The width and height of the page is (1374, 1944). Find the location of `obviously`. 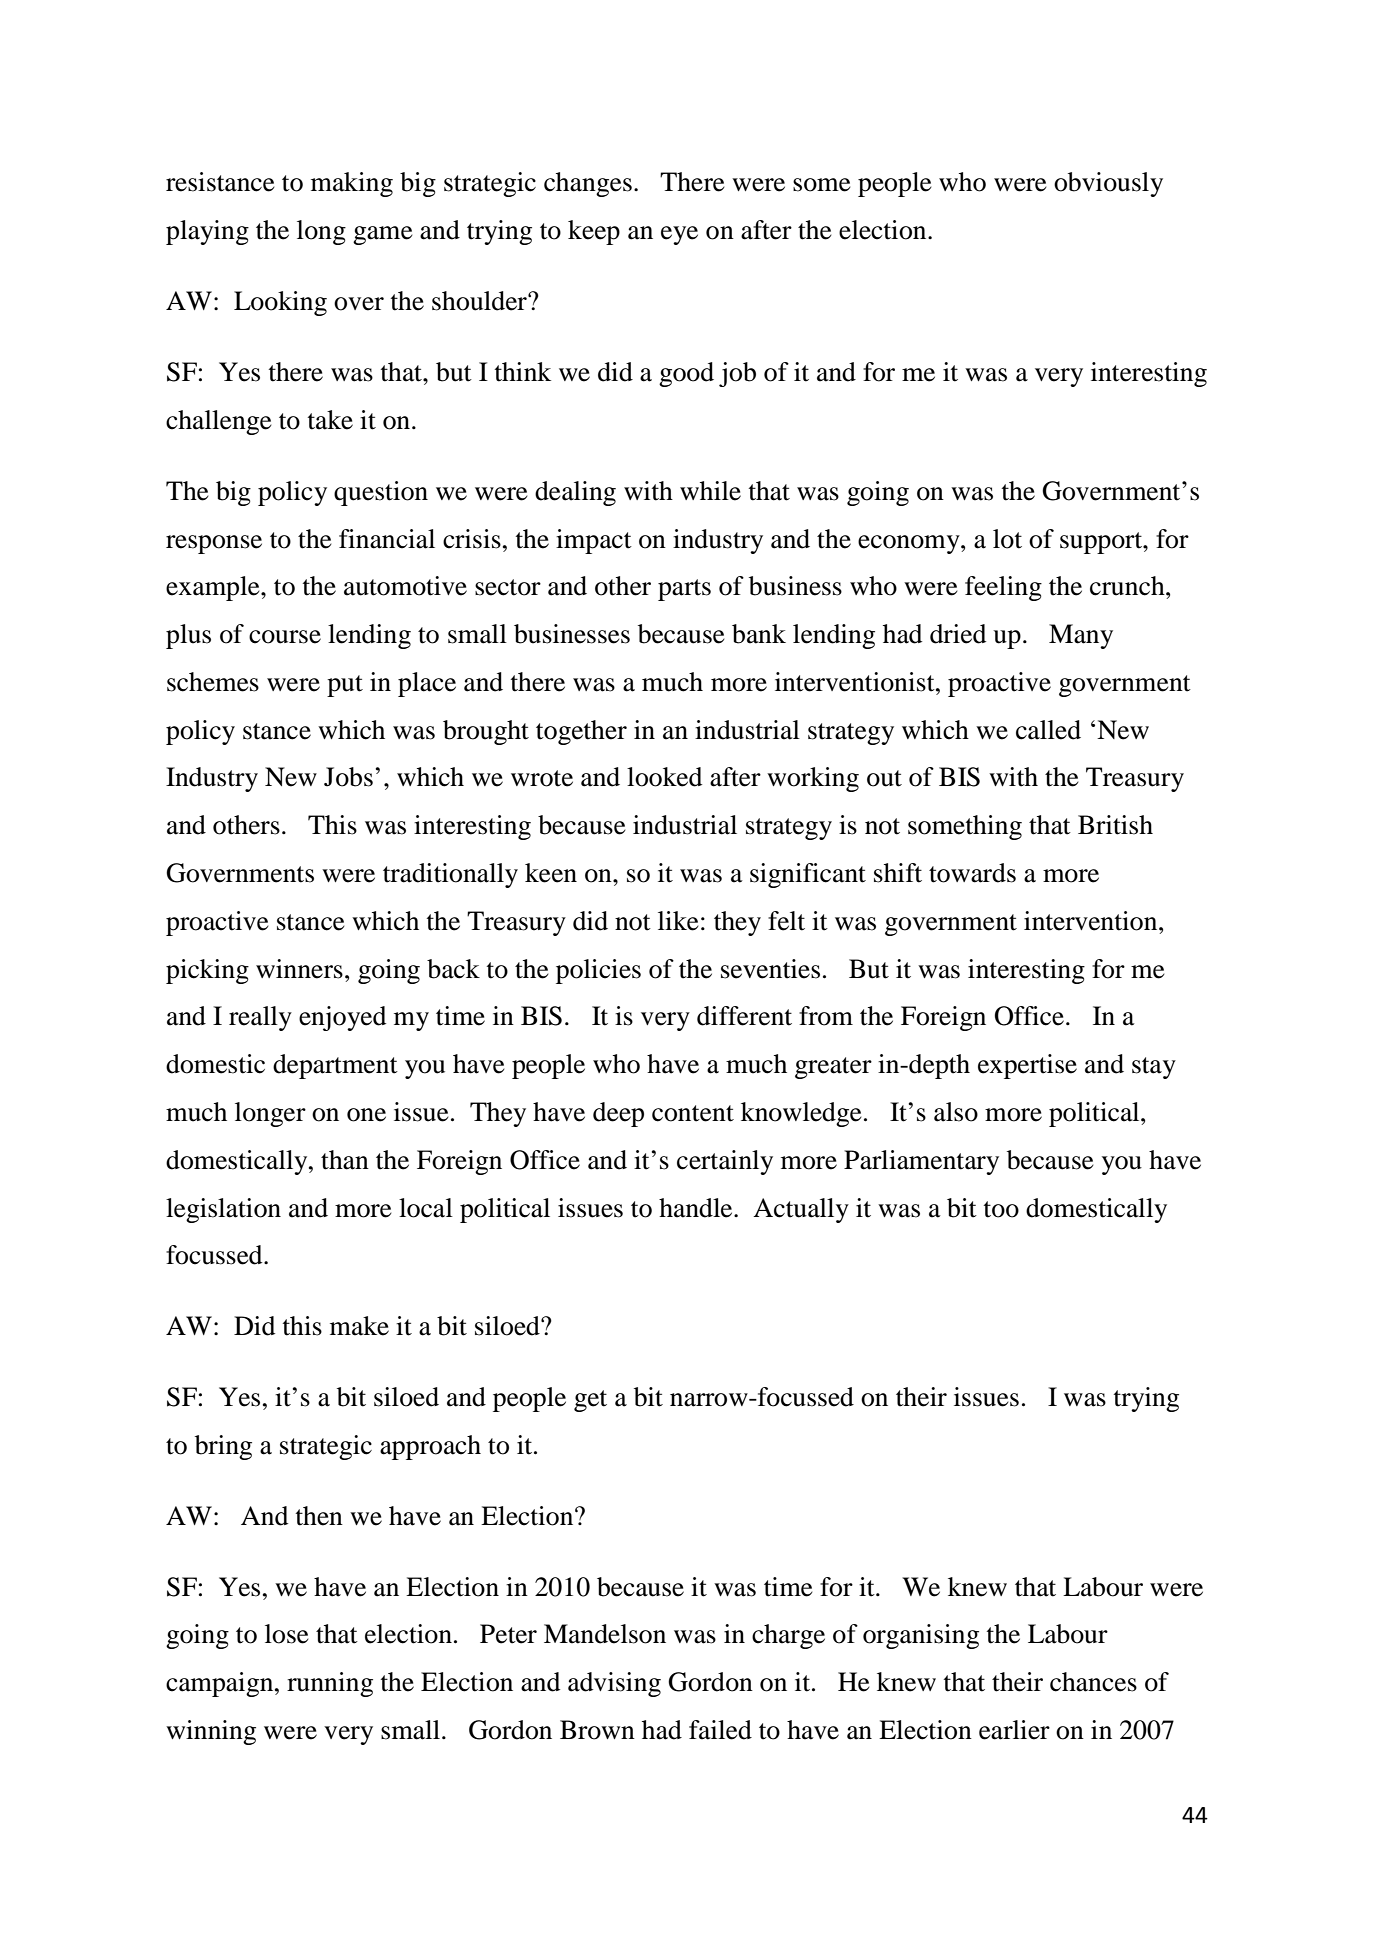

obviously is located at coordinates (1108, 184).
